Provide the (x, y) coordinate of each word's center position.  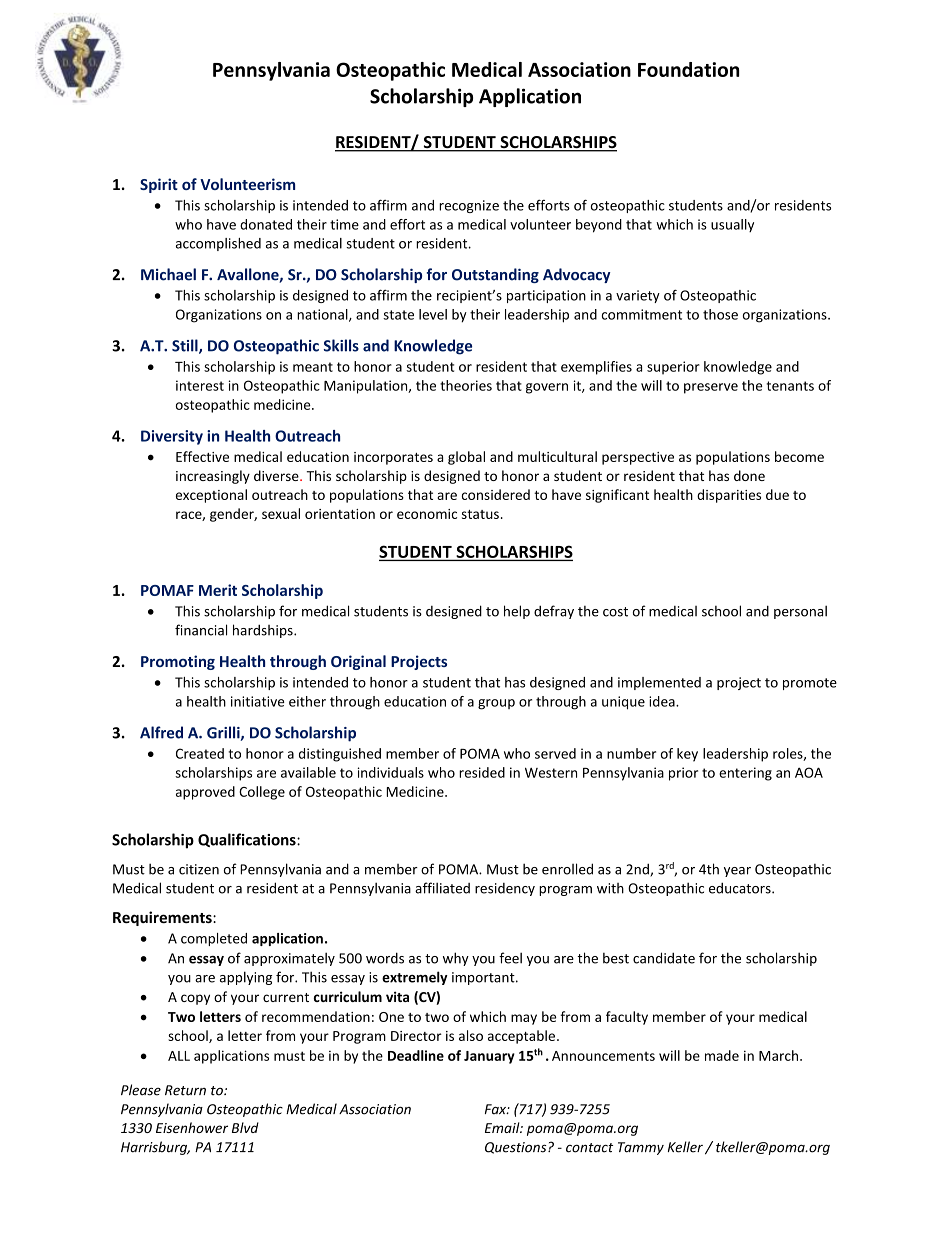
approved (205, 793)
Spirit (159, 185)
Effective (202, 456)
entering (745, 774)
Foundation (688, 69)
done (749, 475)
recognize (469, 206)
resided (482, 772)
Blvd (245, 1127)
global (466, 458)
